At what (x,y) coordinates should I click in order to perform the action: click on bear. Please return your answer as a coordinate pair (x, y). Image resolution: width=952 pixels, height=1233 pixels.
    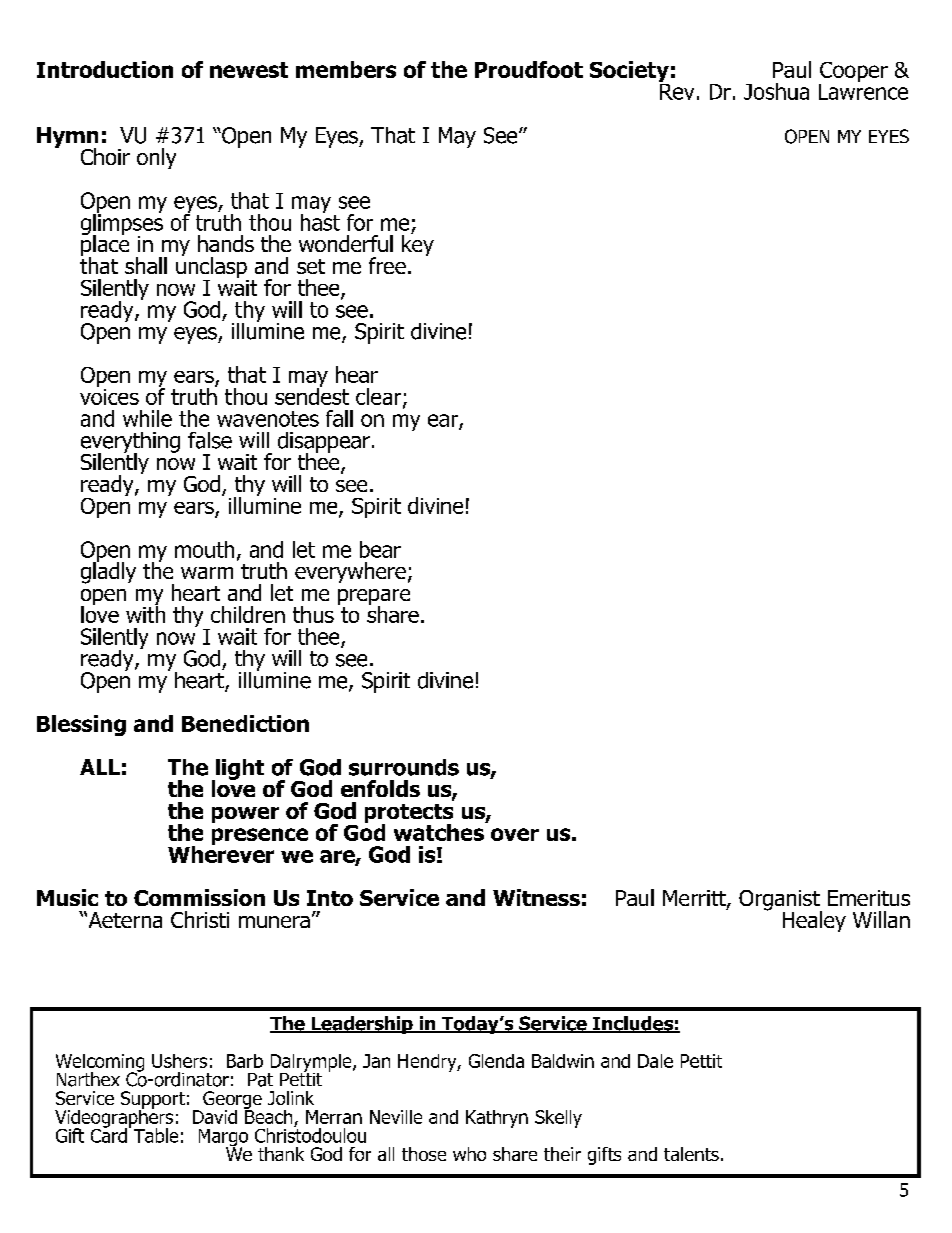
    Looking at the image, I should click on (380, 549).
